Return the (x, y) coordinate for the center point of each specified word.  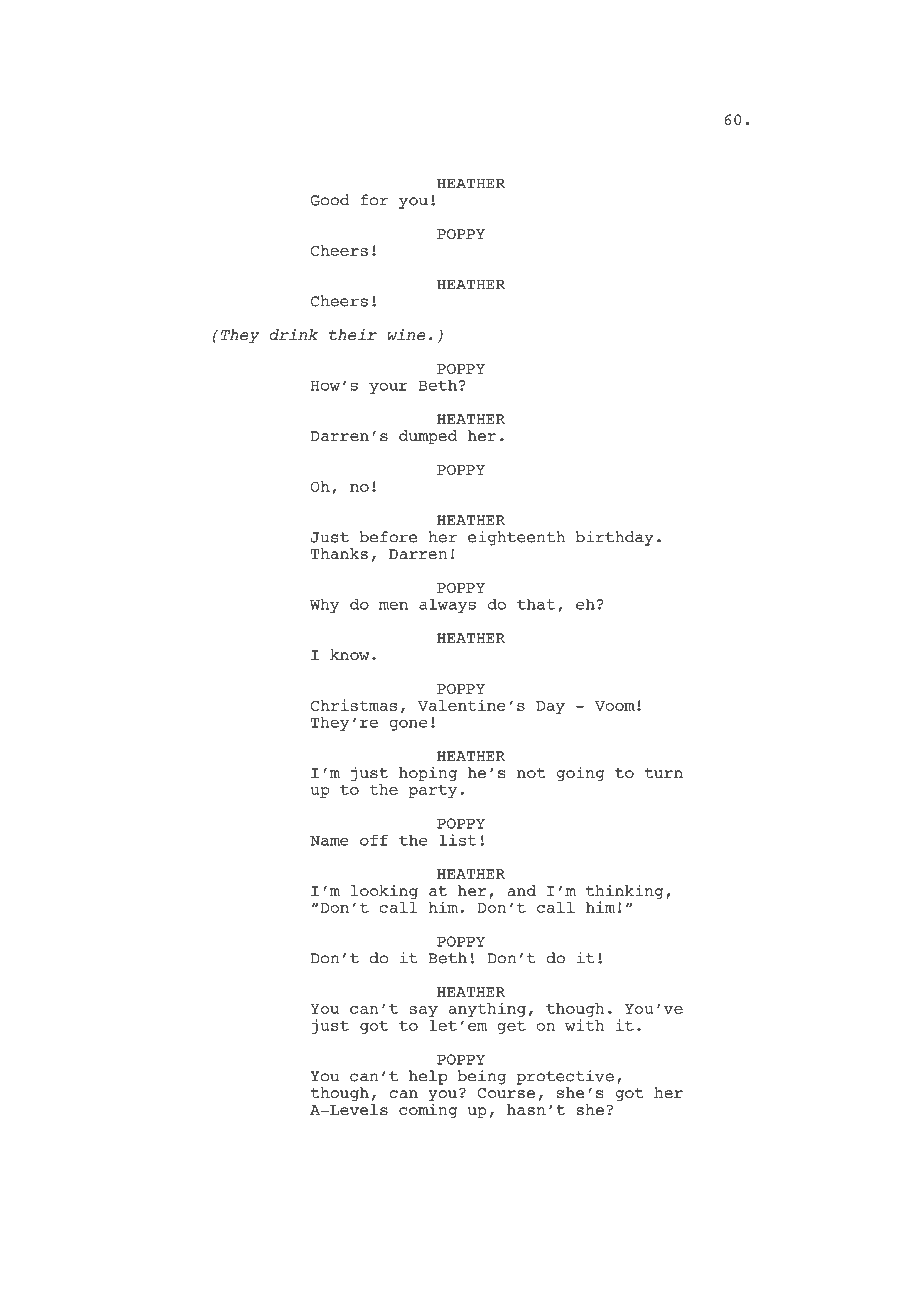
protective (565, 1077)
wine (406, 334)
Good (329, 200)
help (428, 1077)
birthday (615, 538)
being (482, 1077)
